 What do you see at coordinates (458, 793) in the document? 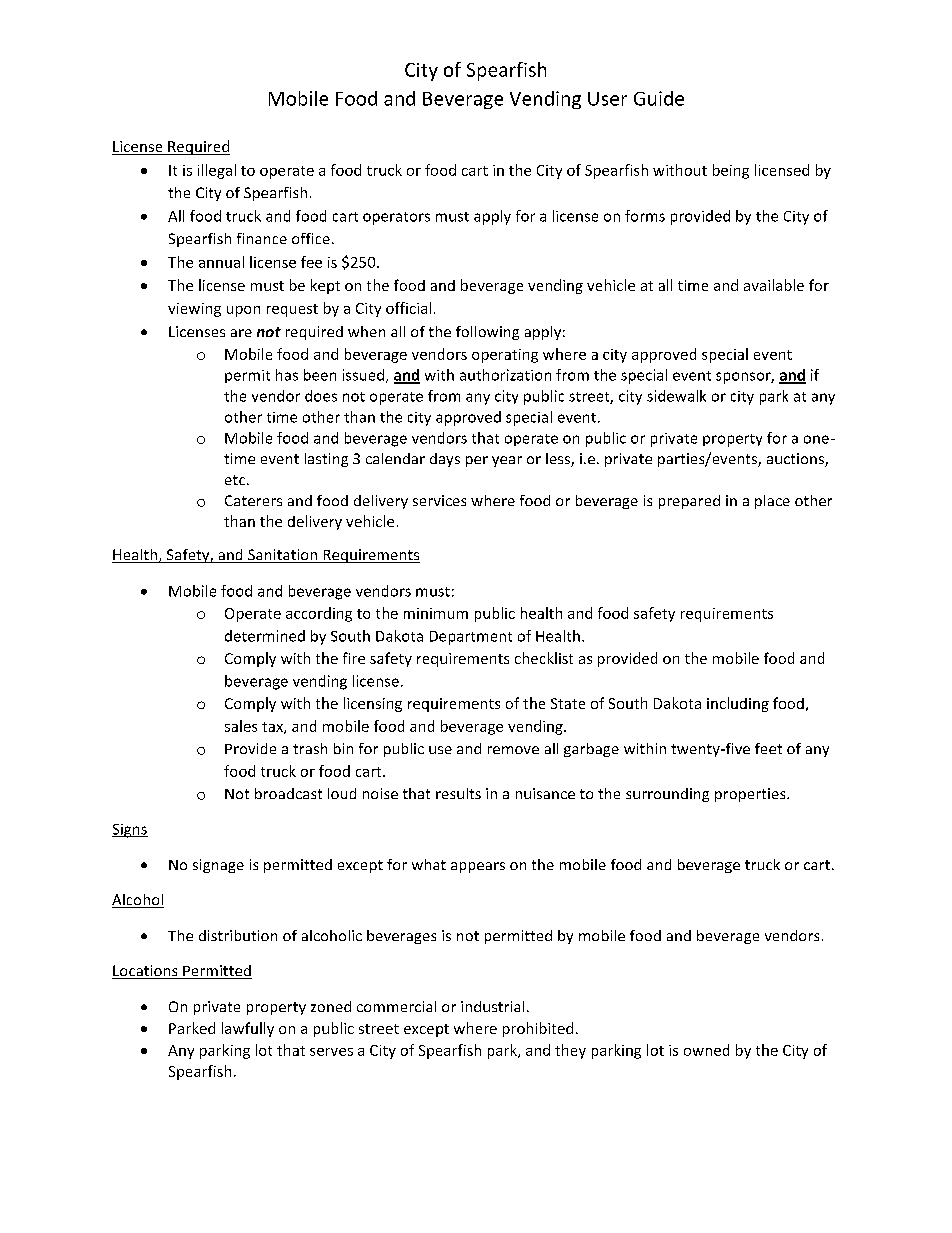
I see `results` at bounding box center [458, 793].
